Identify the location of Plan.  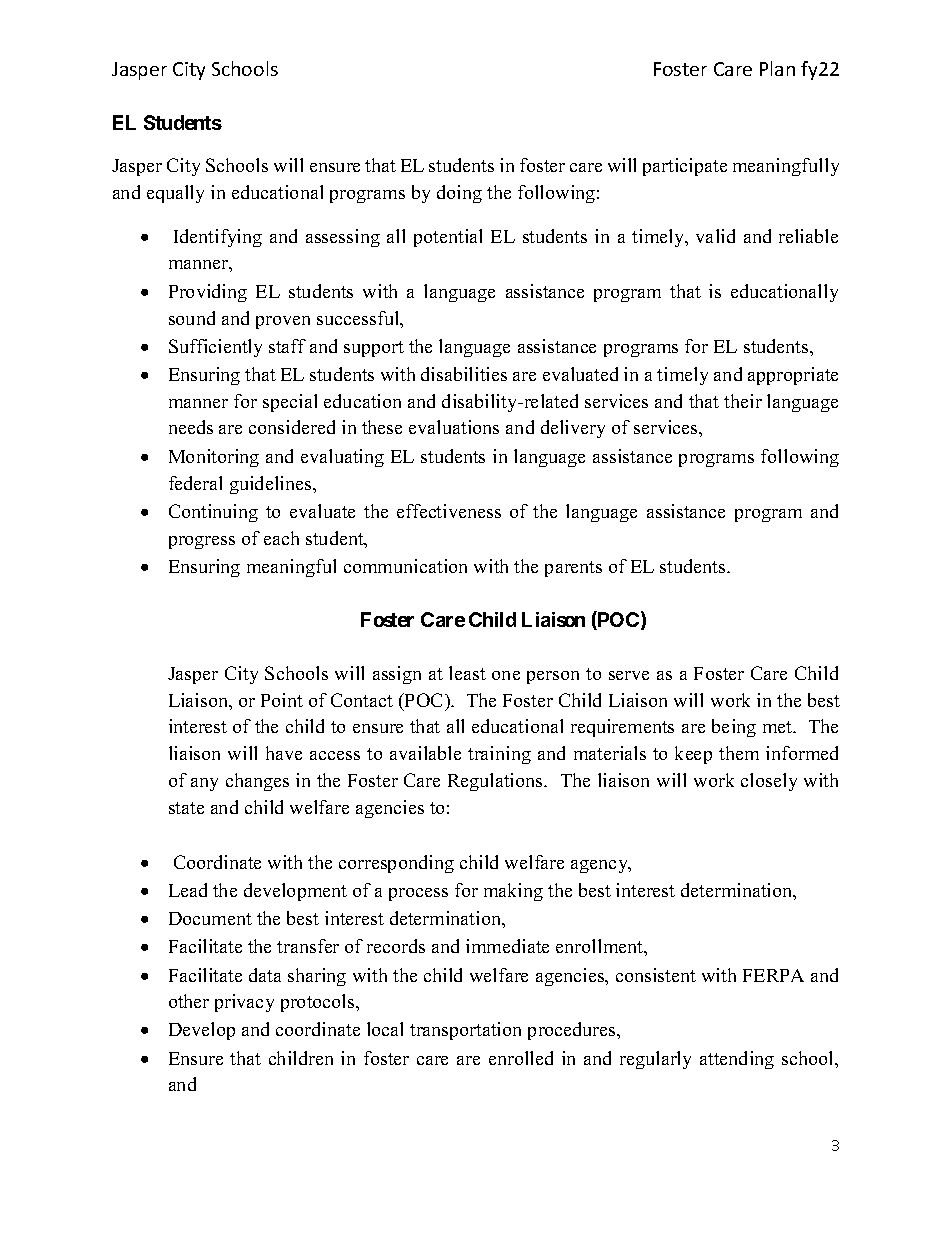
(777, 68).
